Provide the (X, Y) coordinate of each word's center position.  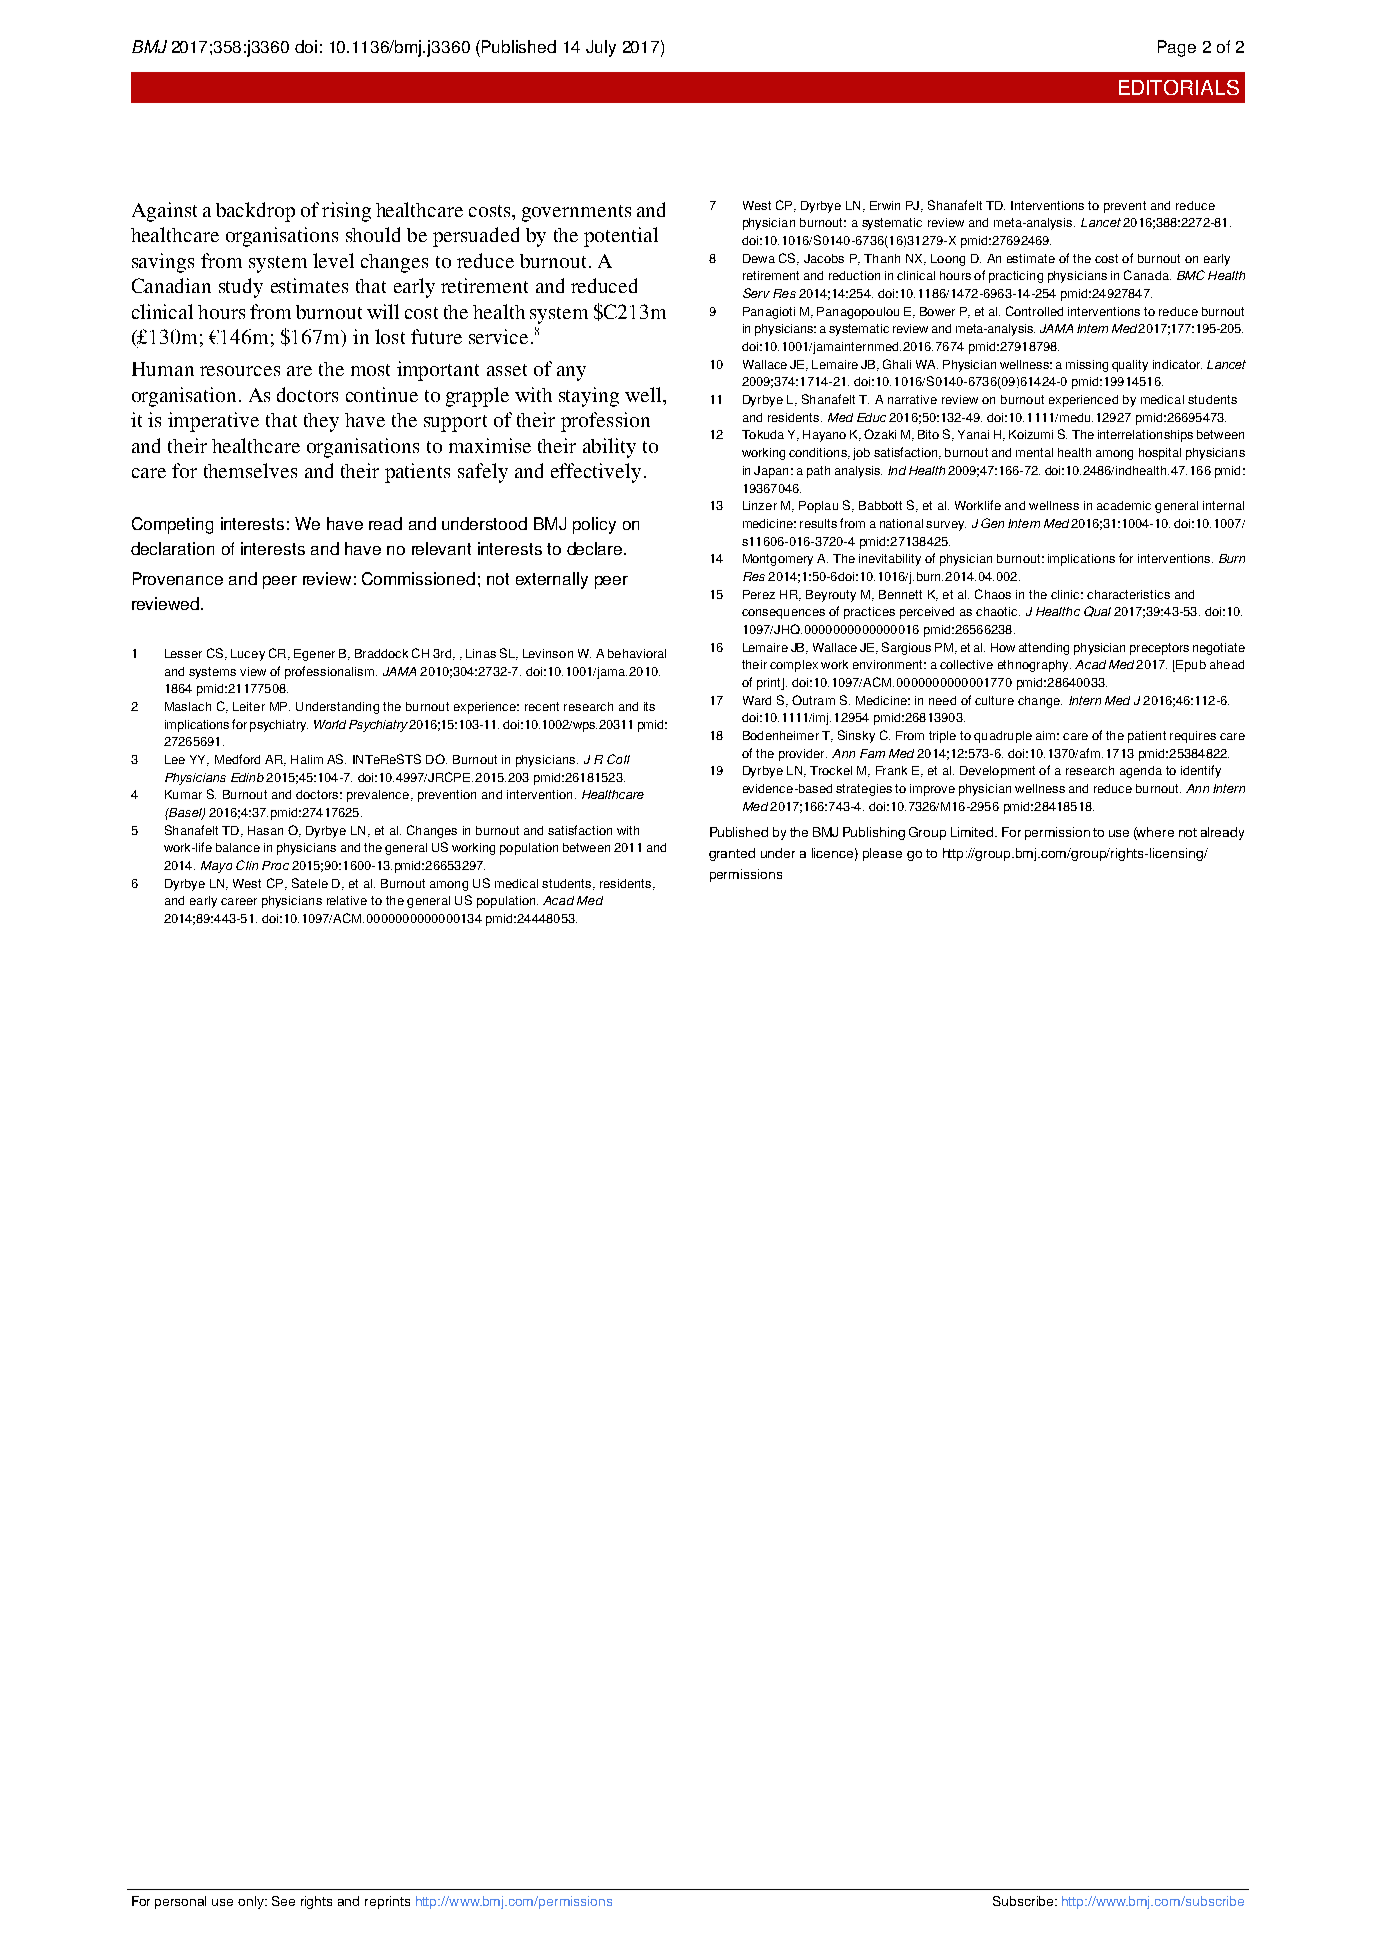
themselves (250, 470)
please (882, 854)
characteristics (1128, 594)
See (283, 1901)
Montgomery (778, 560)
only (252, 1902)
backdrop (255, 212)
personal (180, 1902)
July (601, 48)
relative (347, 900)
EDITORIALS (1179, 87)
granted (732, 854)
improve (932, 790)
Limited (972, 832)
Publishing (874, 833)
